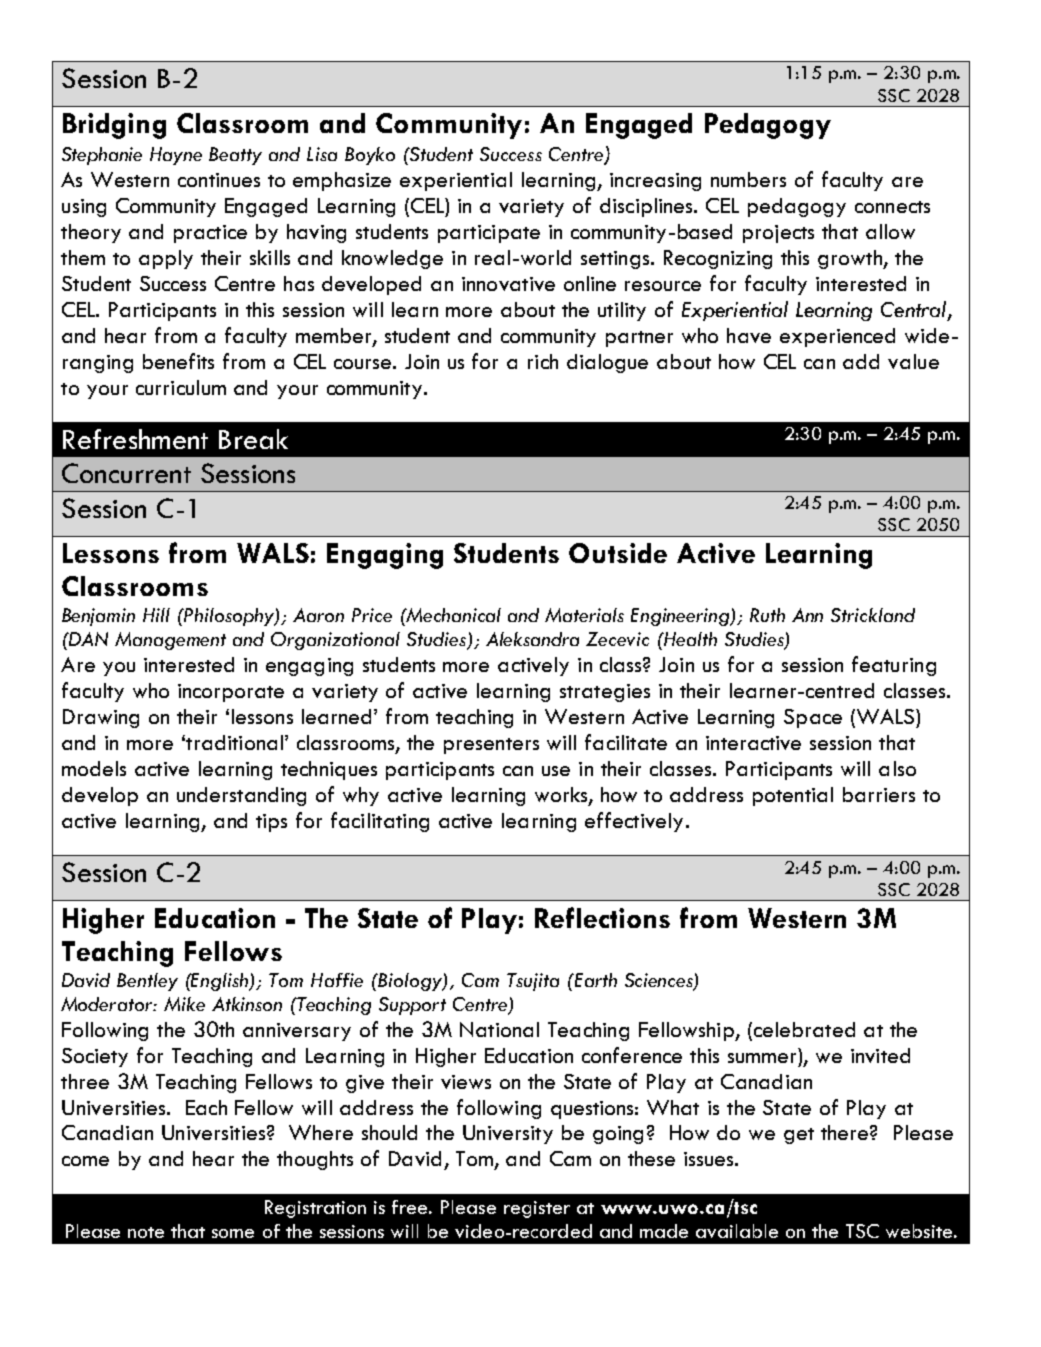 Image resolution: width=1041 pixels, height=1347 pixels. What do you see at coordinates (767, 615) in the screenshot?
I see `Ruth` at bounding box center [767, 615].
